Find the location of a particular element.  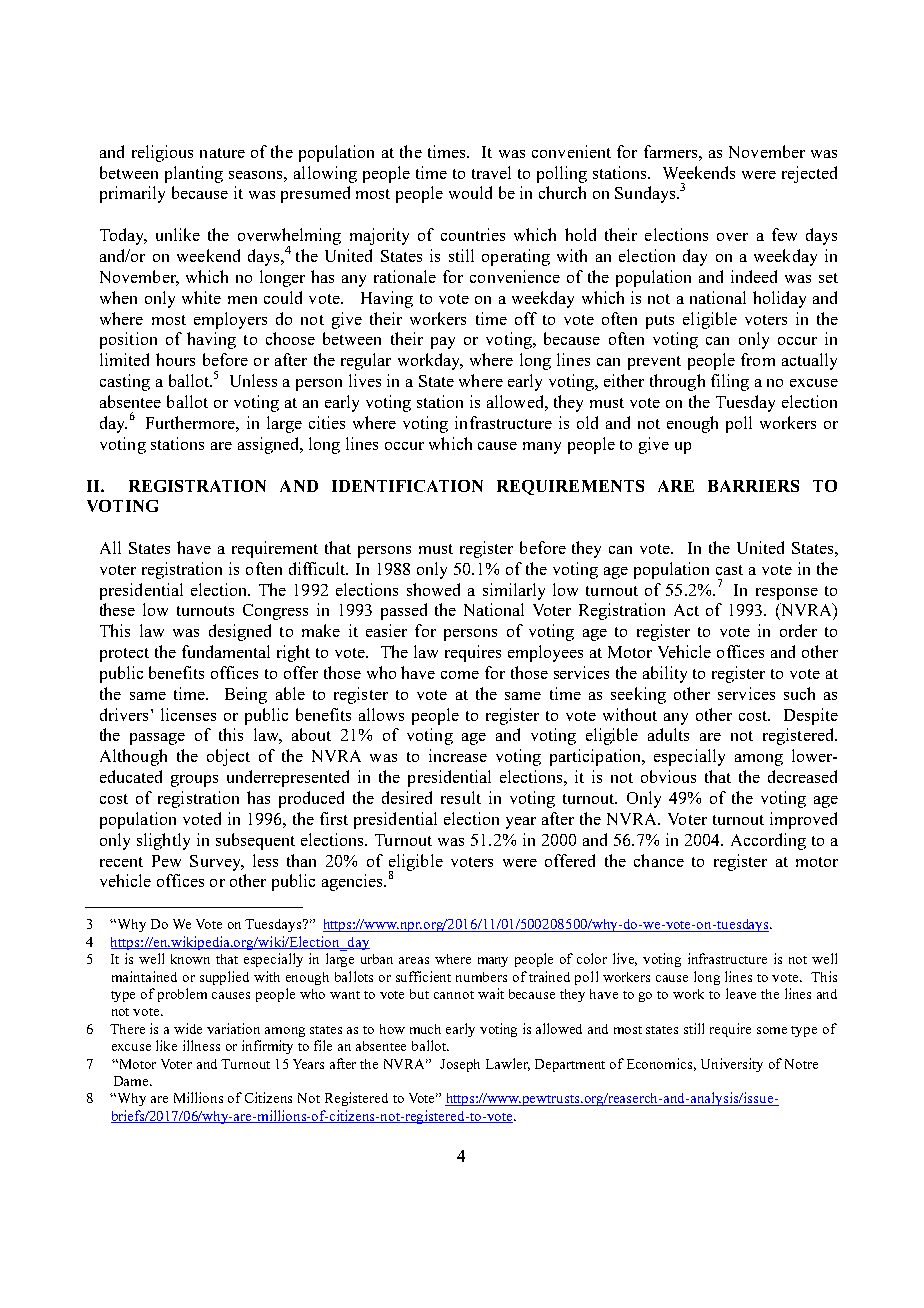

travel is located at coordinates (491, 172).
